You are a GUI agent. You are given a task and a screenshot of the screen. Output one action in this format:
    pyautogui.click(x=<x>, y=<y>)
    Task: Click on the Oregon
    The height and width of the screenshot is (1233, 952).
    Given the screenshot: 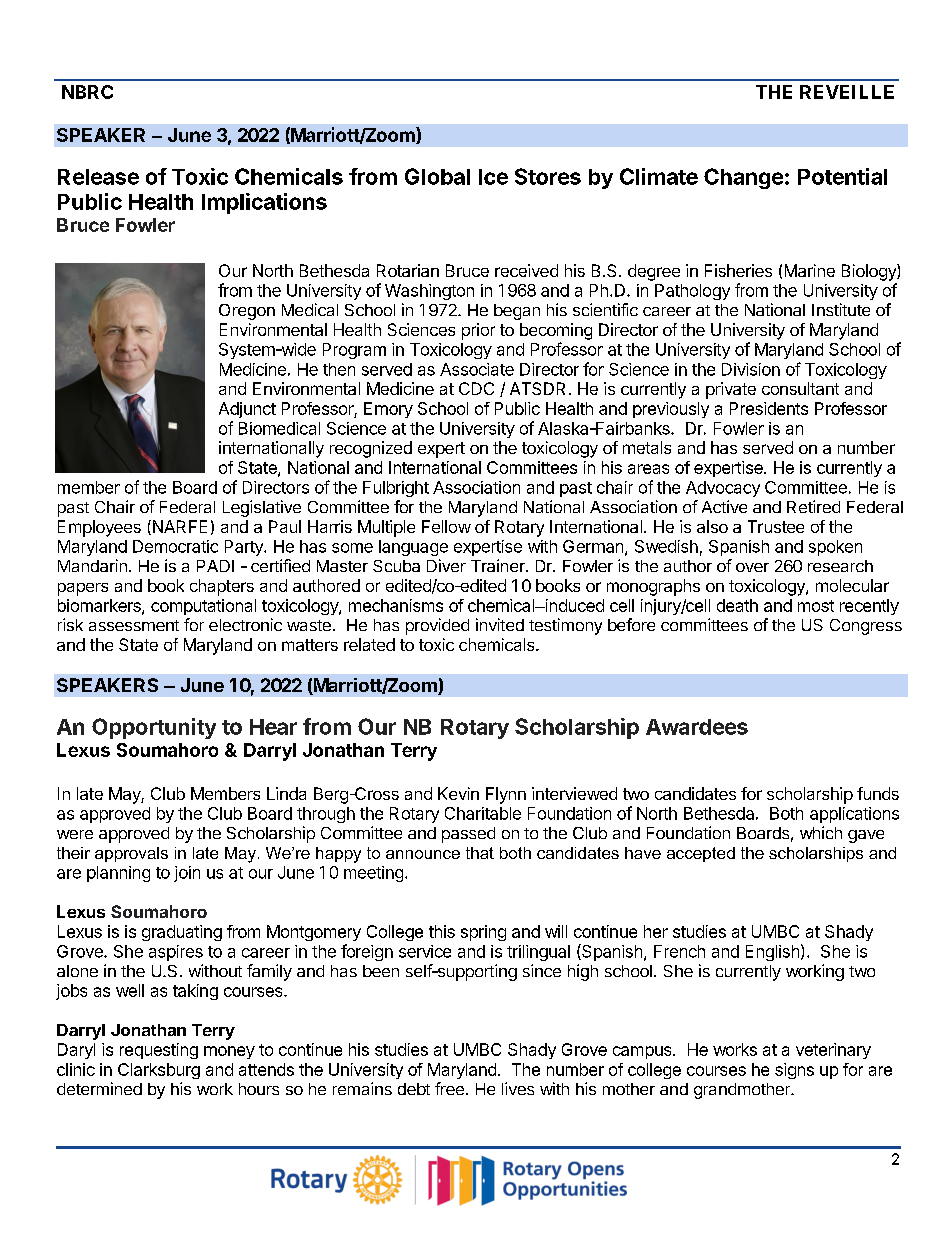 What is the action you would take?
    pyautogui.click(x=247, y=312)
